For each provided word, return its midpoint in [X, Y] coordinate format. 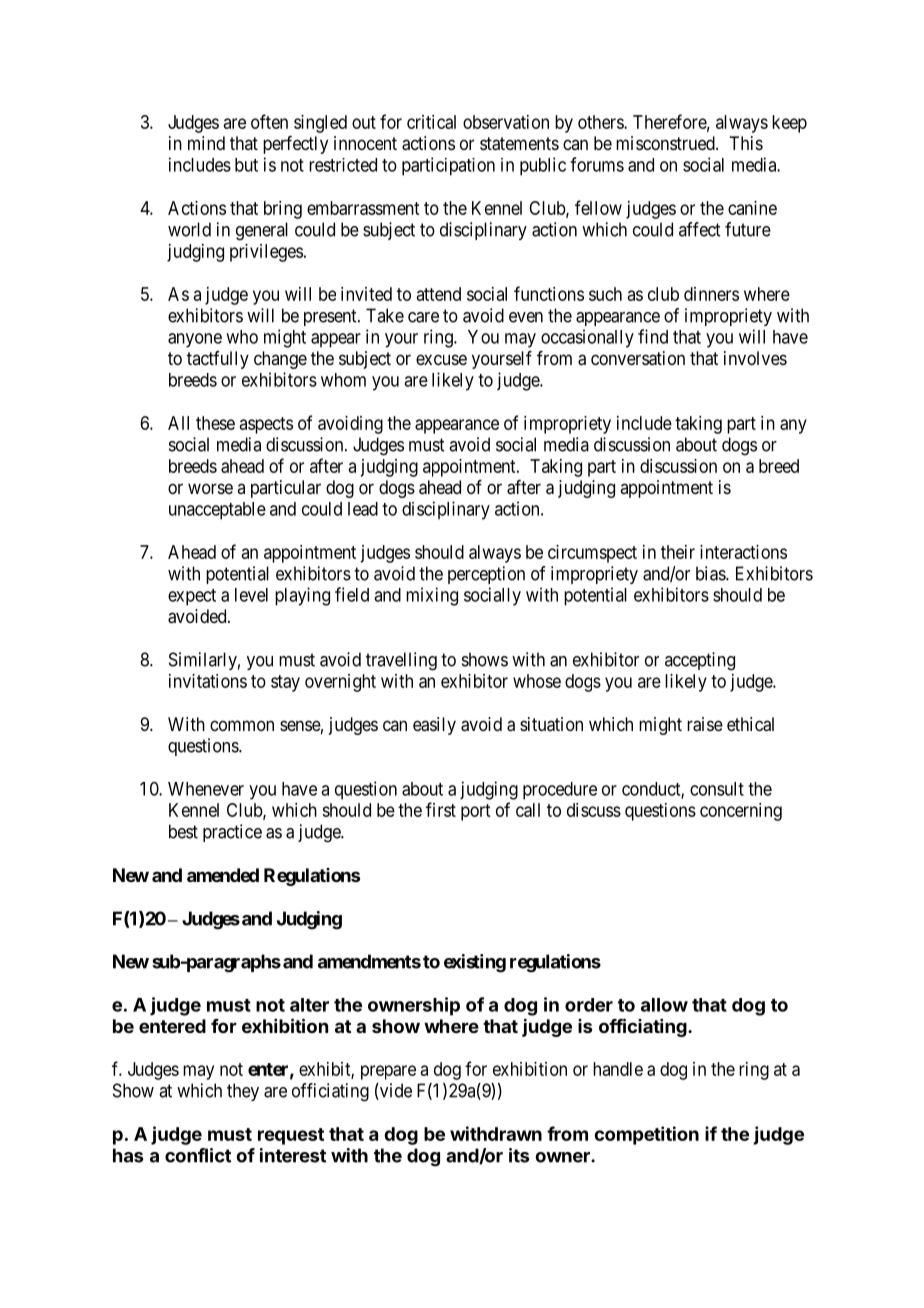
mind [206, 143]
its [519, 1155]
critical [431, 122]
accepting [700, 661]
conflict [198, 1155]
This [746, 143]
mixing [432, 596]
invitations [208, 681]
